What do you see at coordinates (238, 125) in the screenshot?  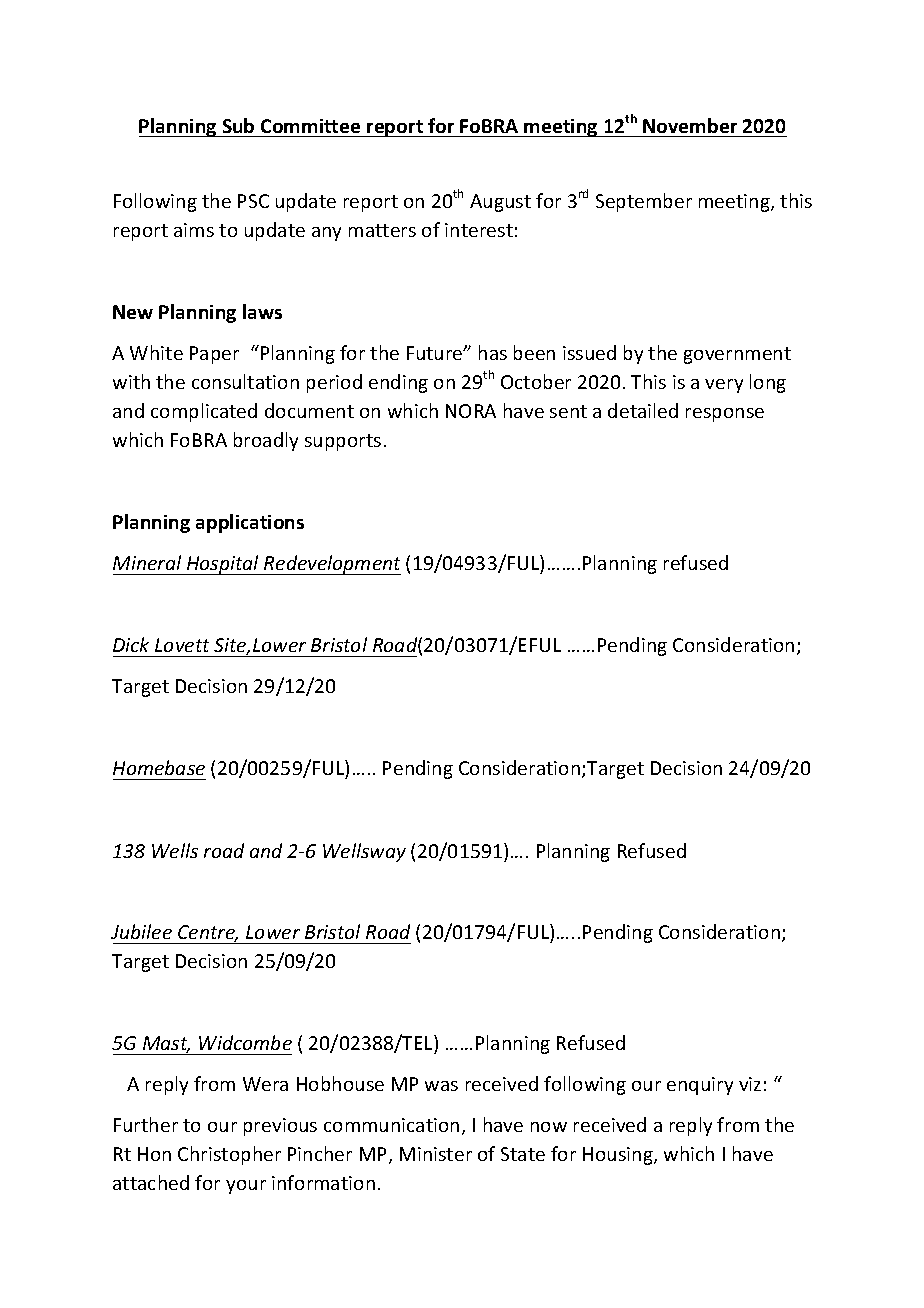 I see `Sub` at bounding box center [238, 125].
